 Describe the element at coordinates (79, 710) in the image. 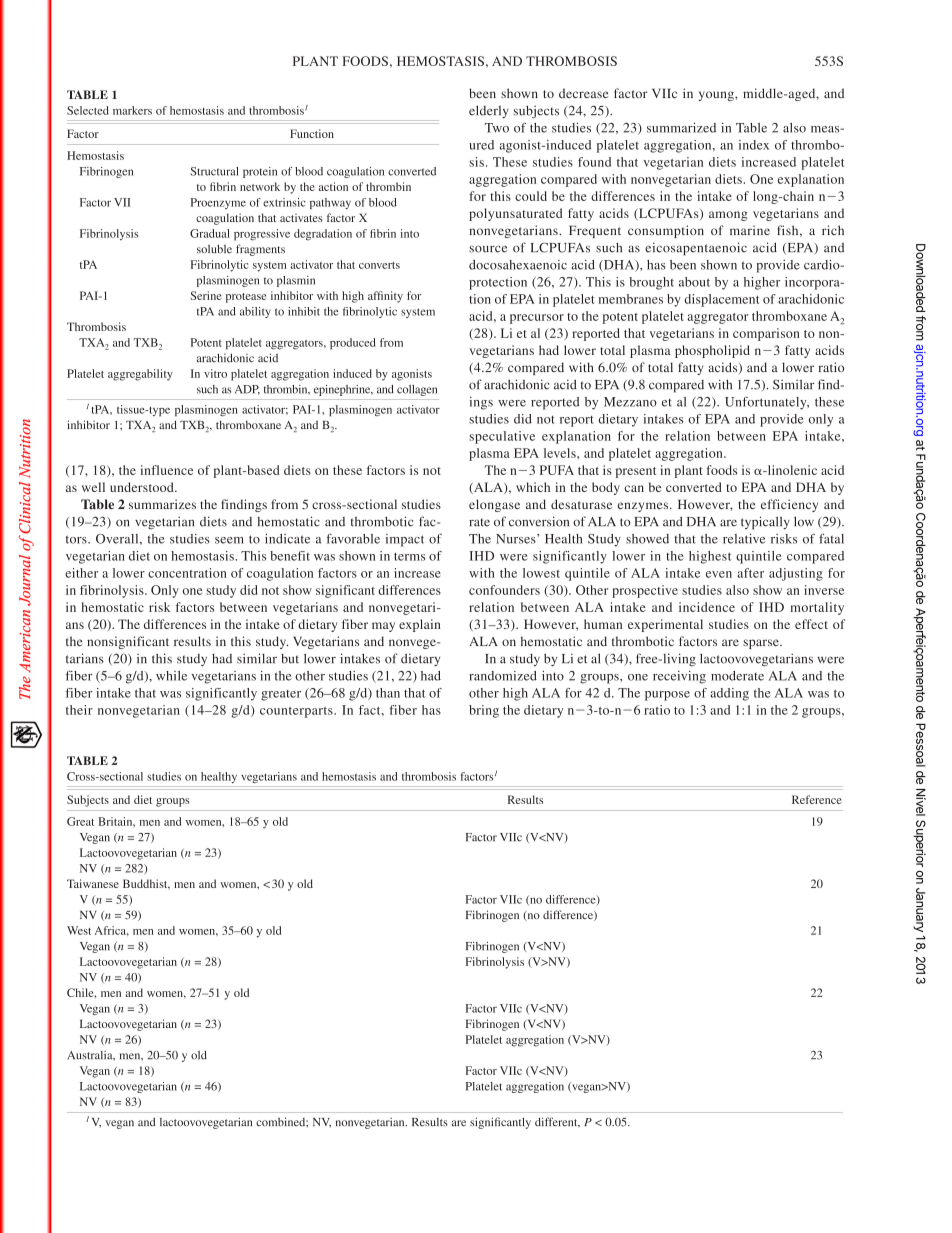

I see `their` at that location.
